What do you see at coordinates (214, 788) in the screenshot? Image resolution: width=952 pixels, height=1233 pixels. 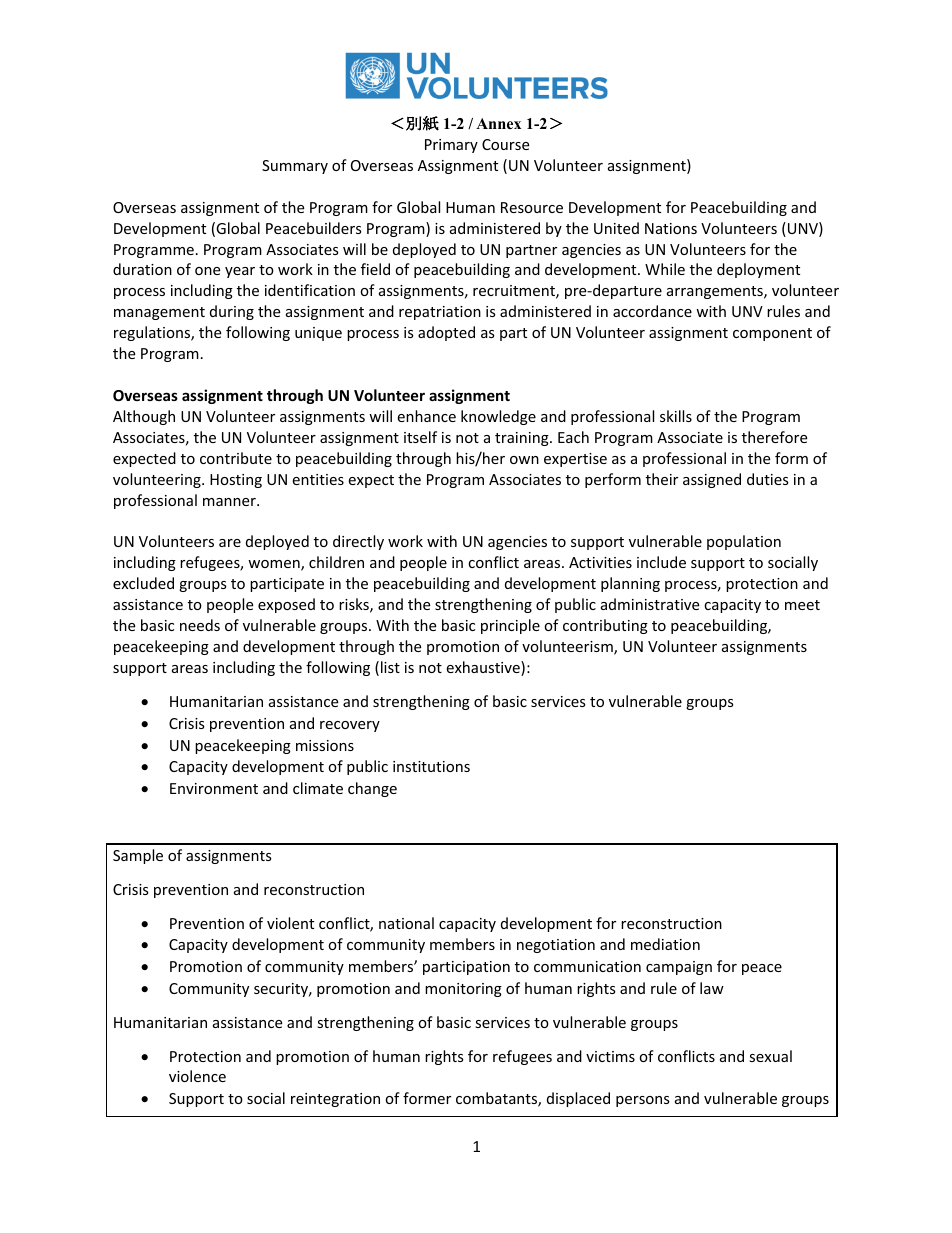 I see `Environment` at bounding box center [214, 788].
